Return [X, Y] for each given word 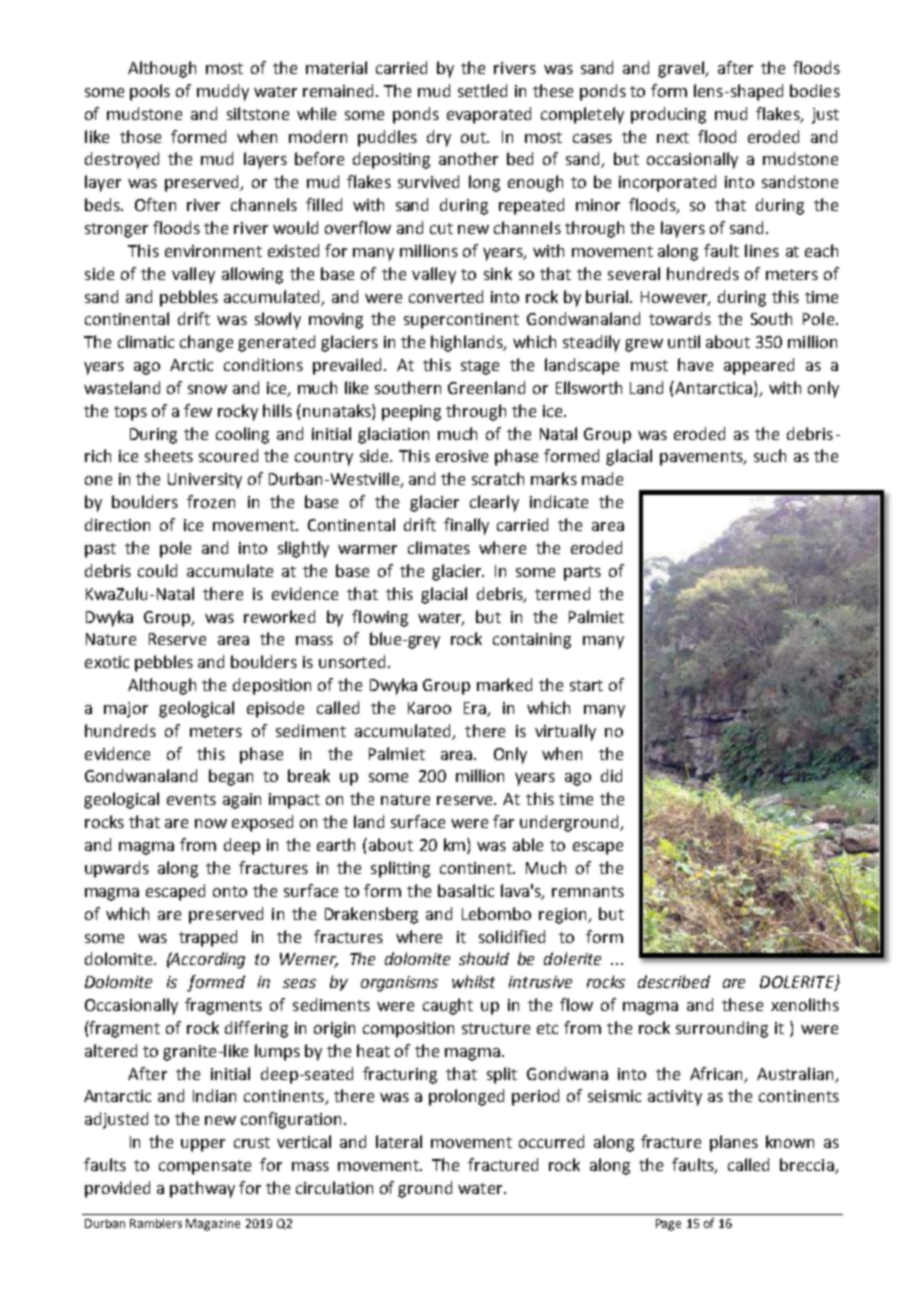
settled [482, 90]
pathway [202, 1189]
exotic [107, 662]
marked [504, 684]
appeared [759, 366]
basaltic [466, 890]
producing [668, 115]
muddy [223, 92]
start [586, 685]
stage [480, 367]
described [674, 981]
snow [207, 389]
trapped [208, 938]
